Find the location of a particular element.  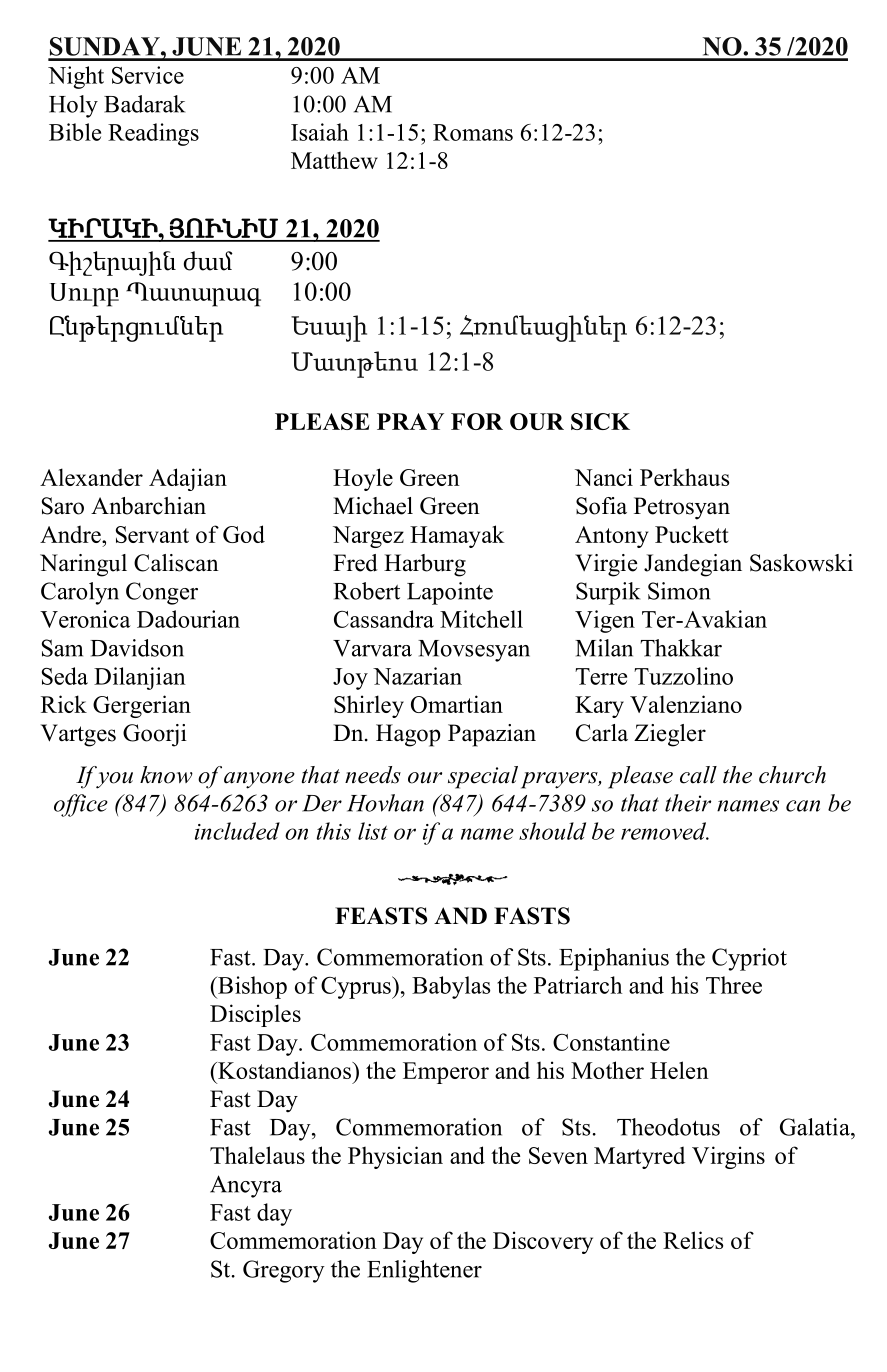

know is located at coordinates (166, 775).
